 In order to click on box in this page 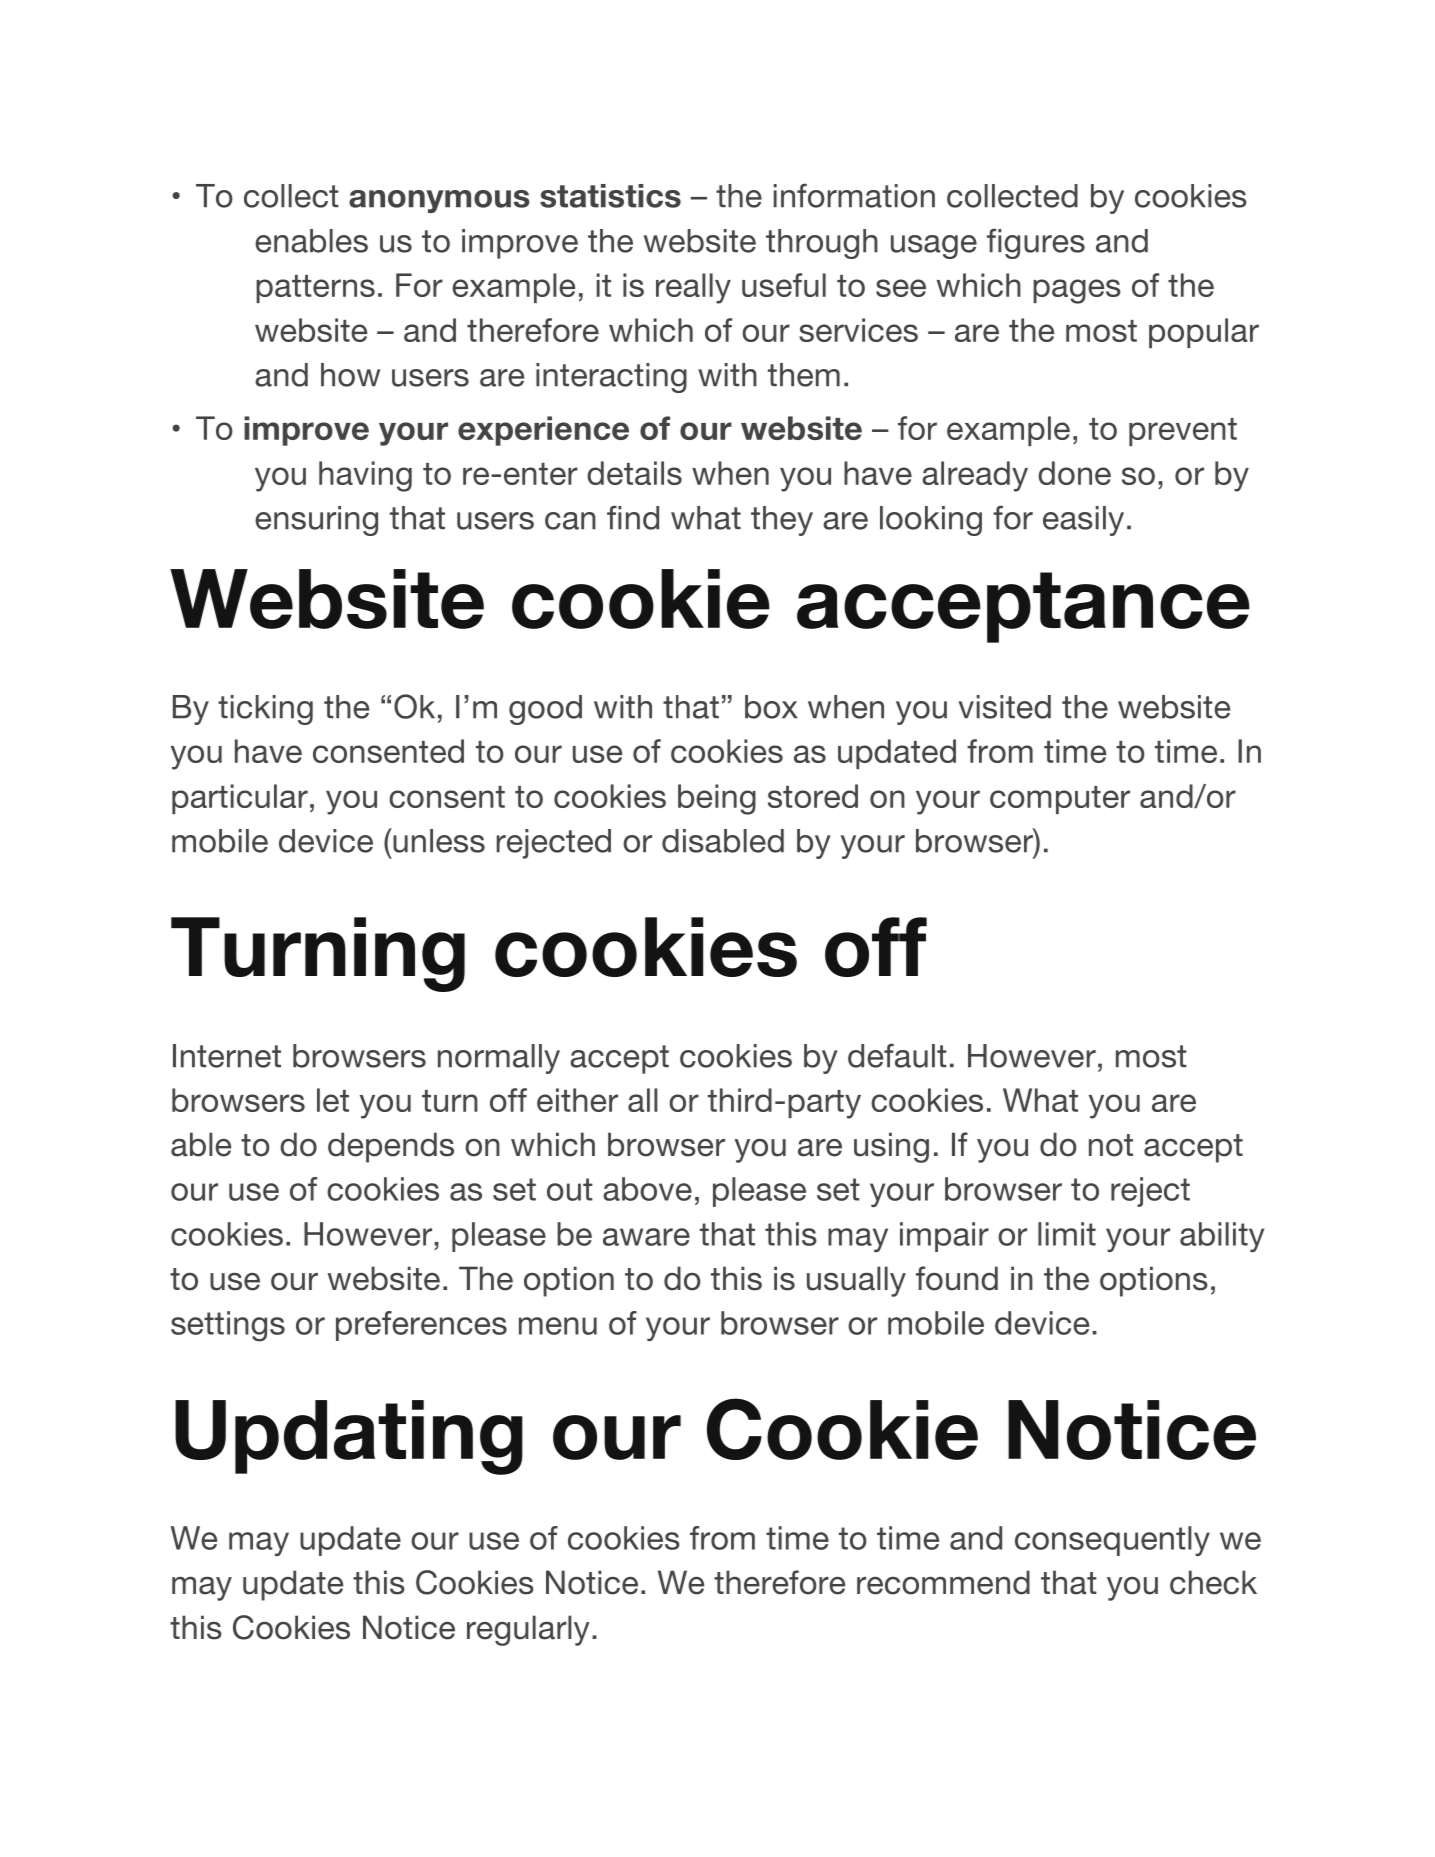, I will do `click(771, 707)`.
